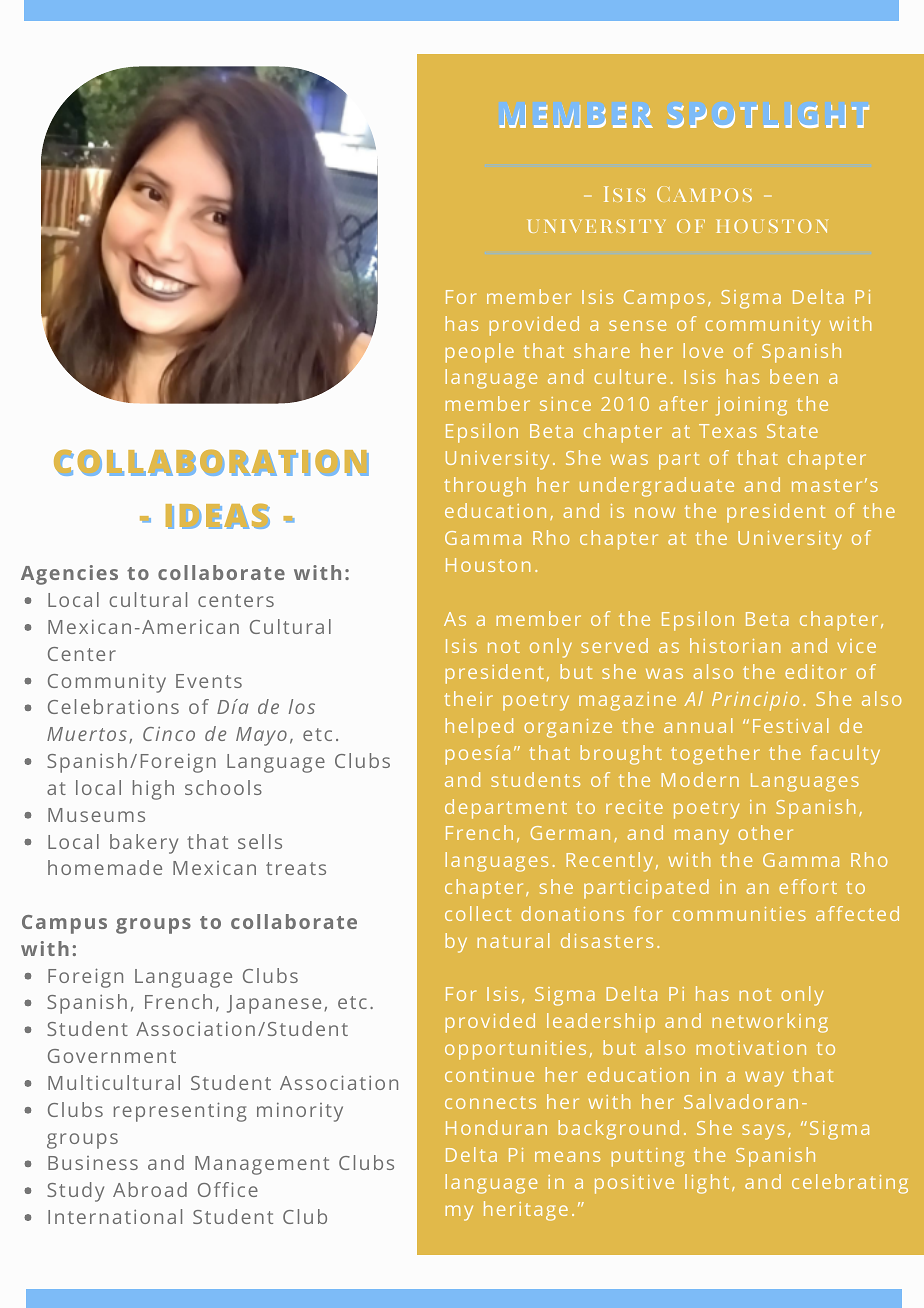 This image has height=1308, width=924. I want to click on now, so click(655, 512).
